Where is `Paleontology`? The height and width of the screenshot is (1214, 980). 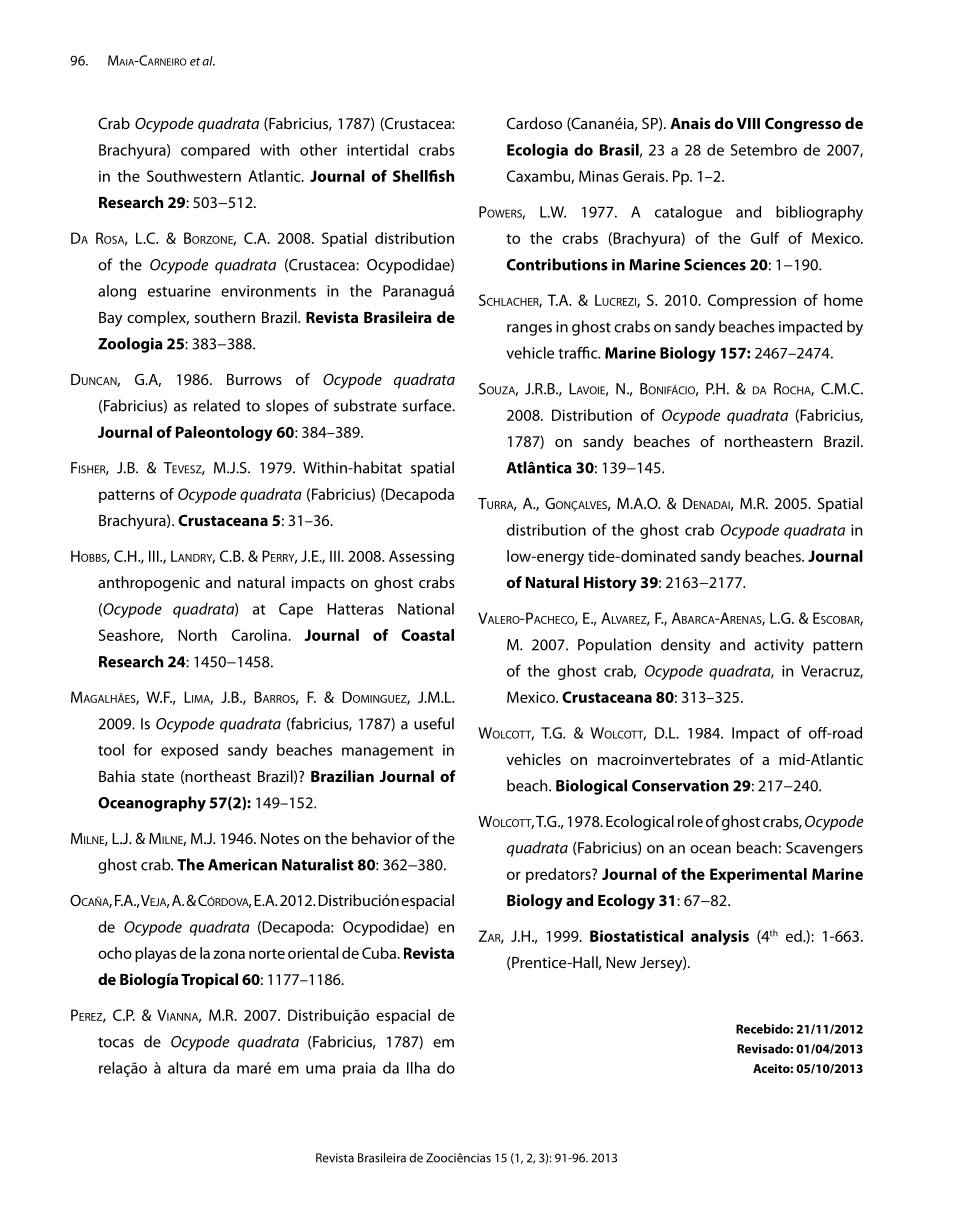 Paleontology is located at coordinates (224, 434).
